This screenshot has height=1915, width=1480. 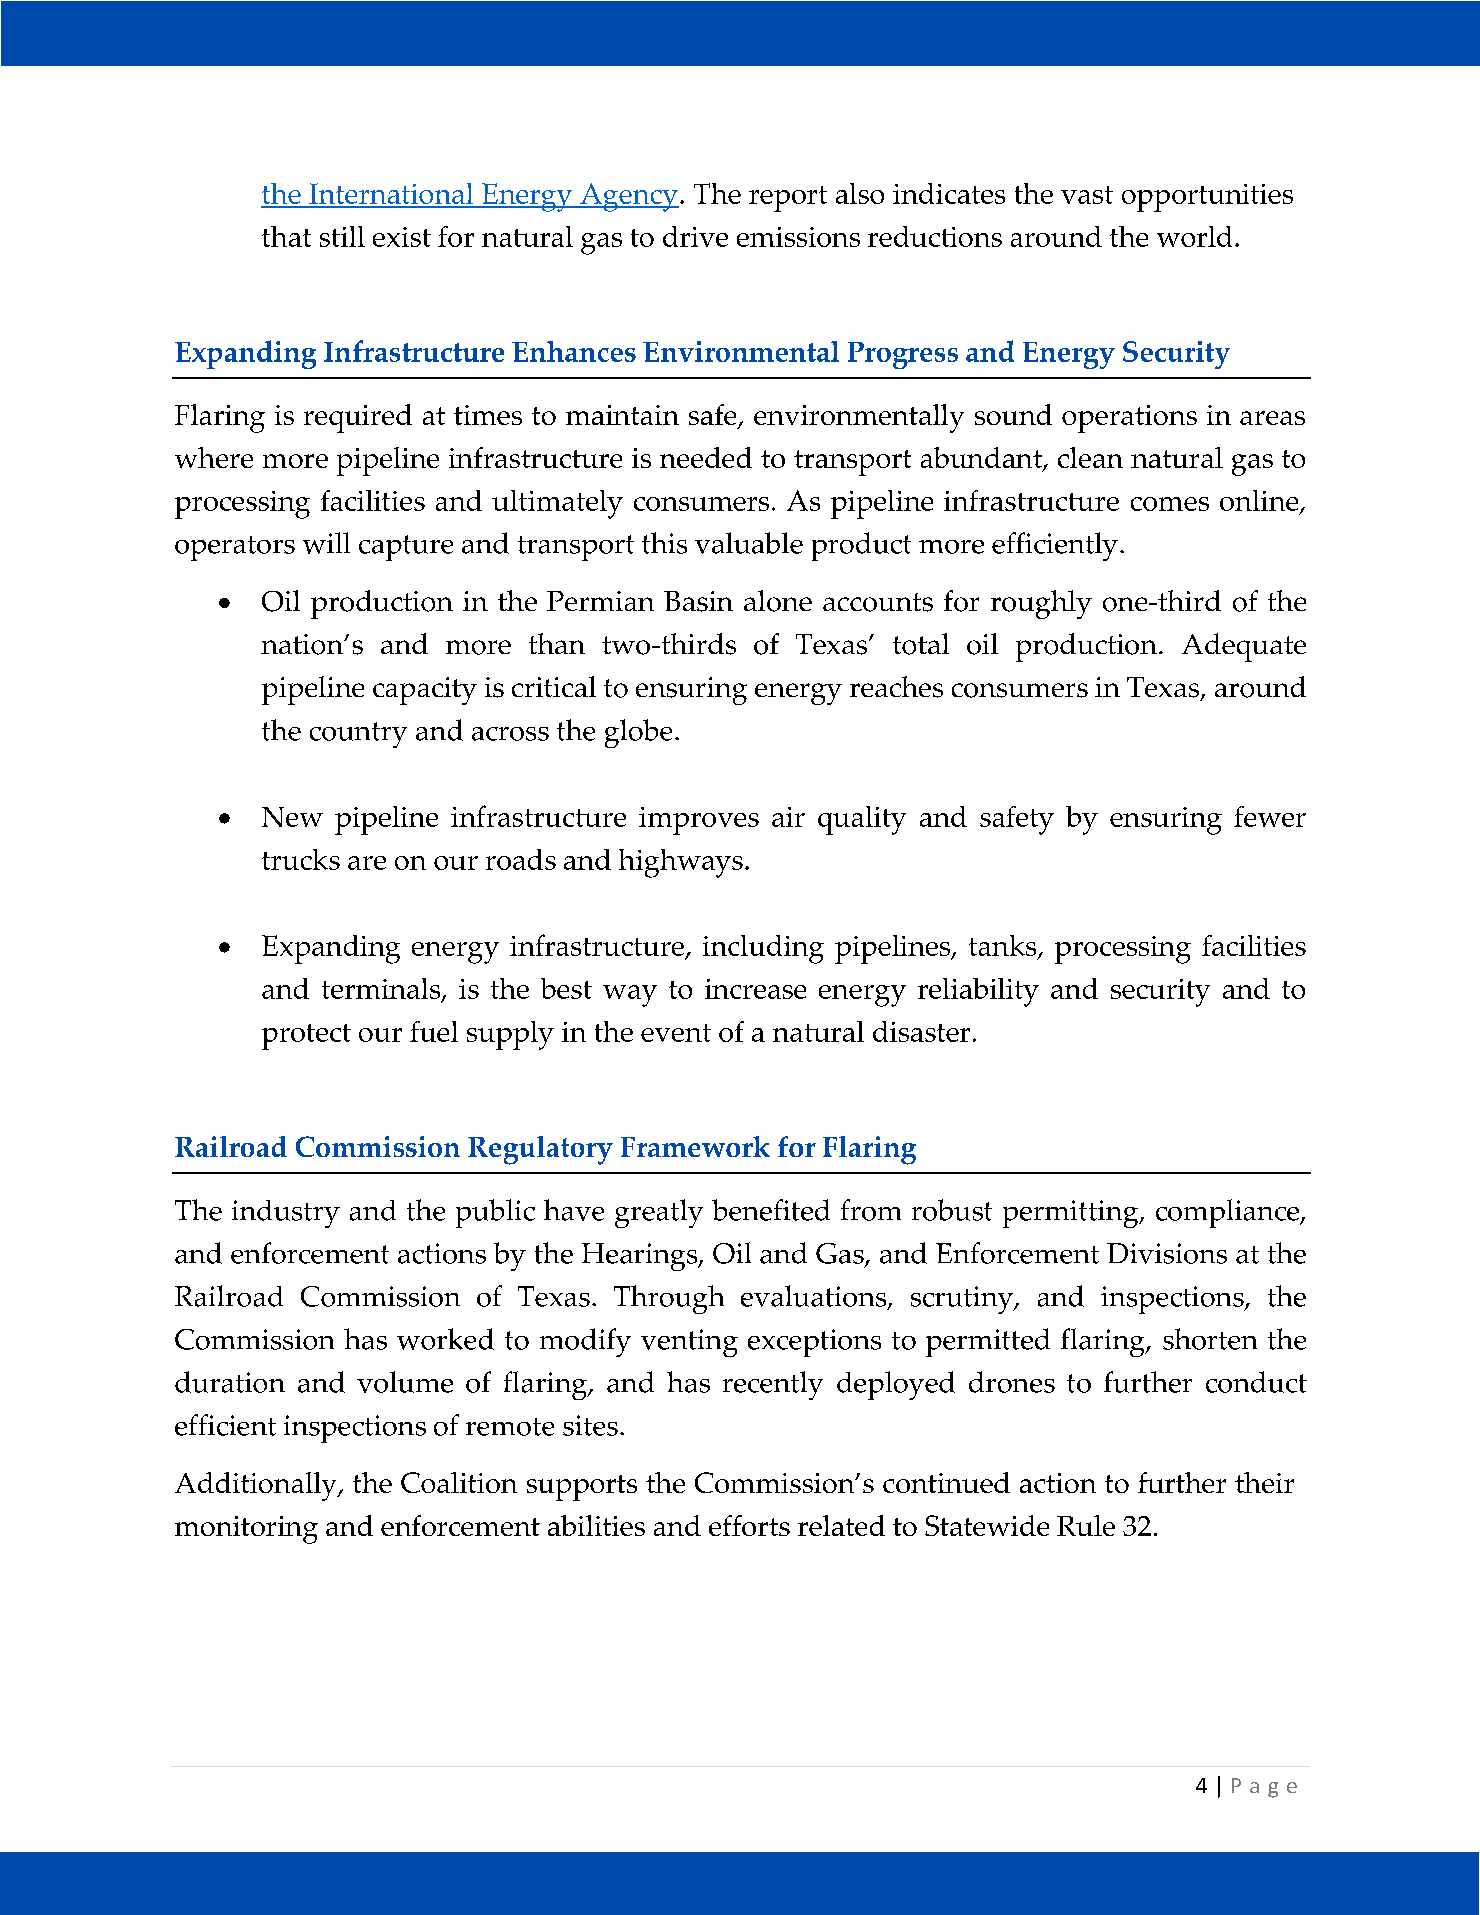 What do you see at coordinates (257, 1486) in the screenshot?
I see `Additionally` at bounding box center [257, 1486].
